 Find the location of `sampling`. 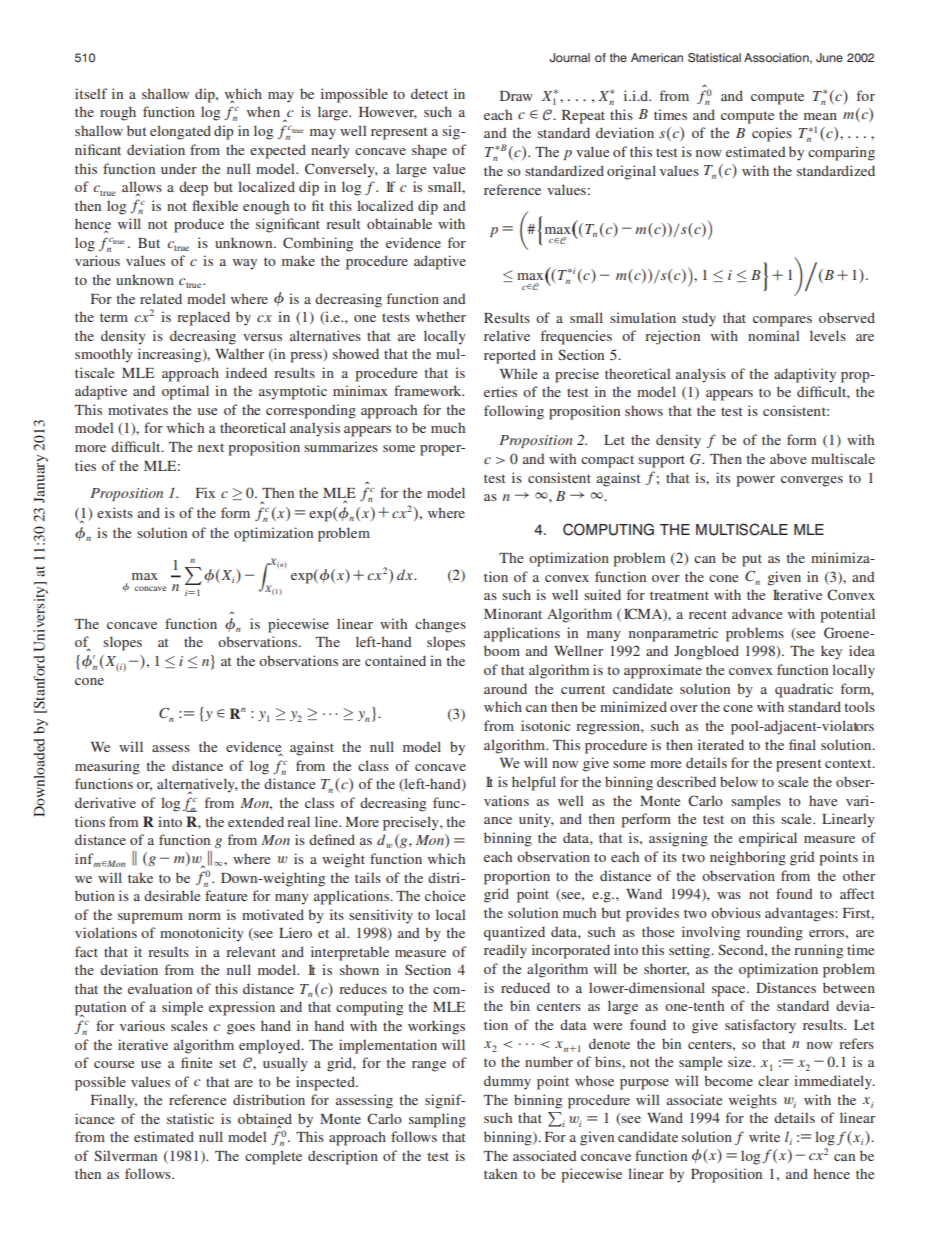

sampling is located at coordinates (437, 1120).
